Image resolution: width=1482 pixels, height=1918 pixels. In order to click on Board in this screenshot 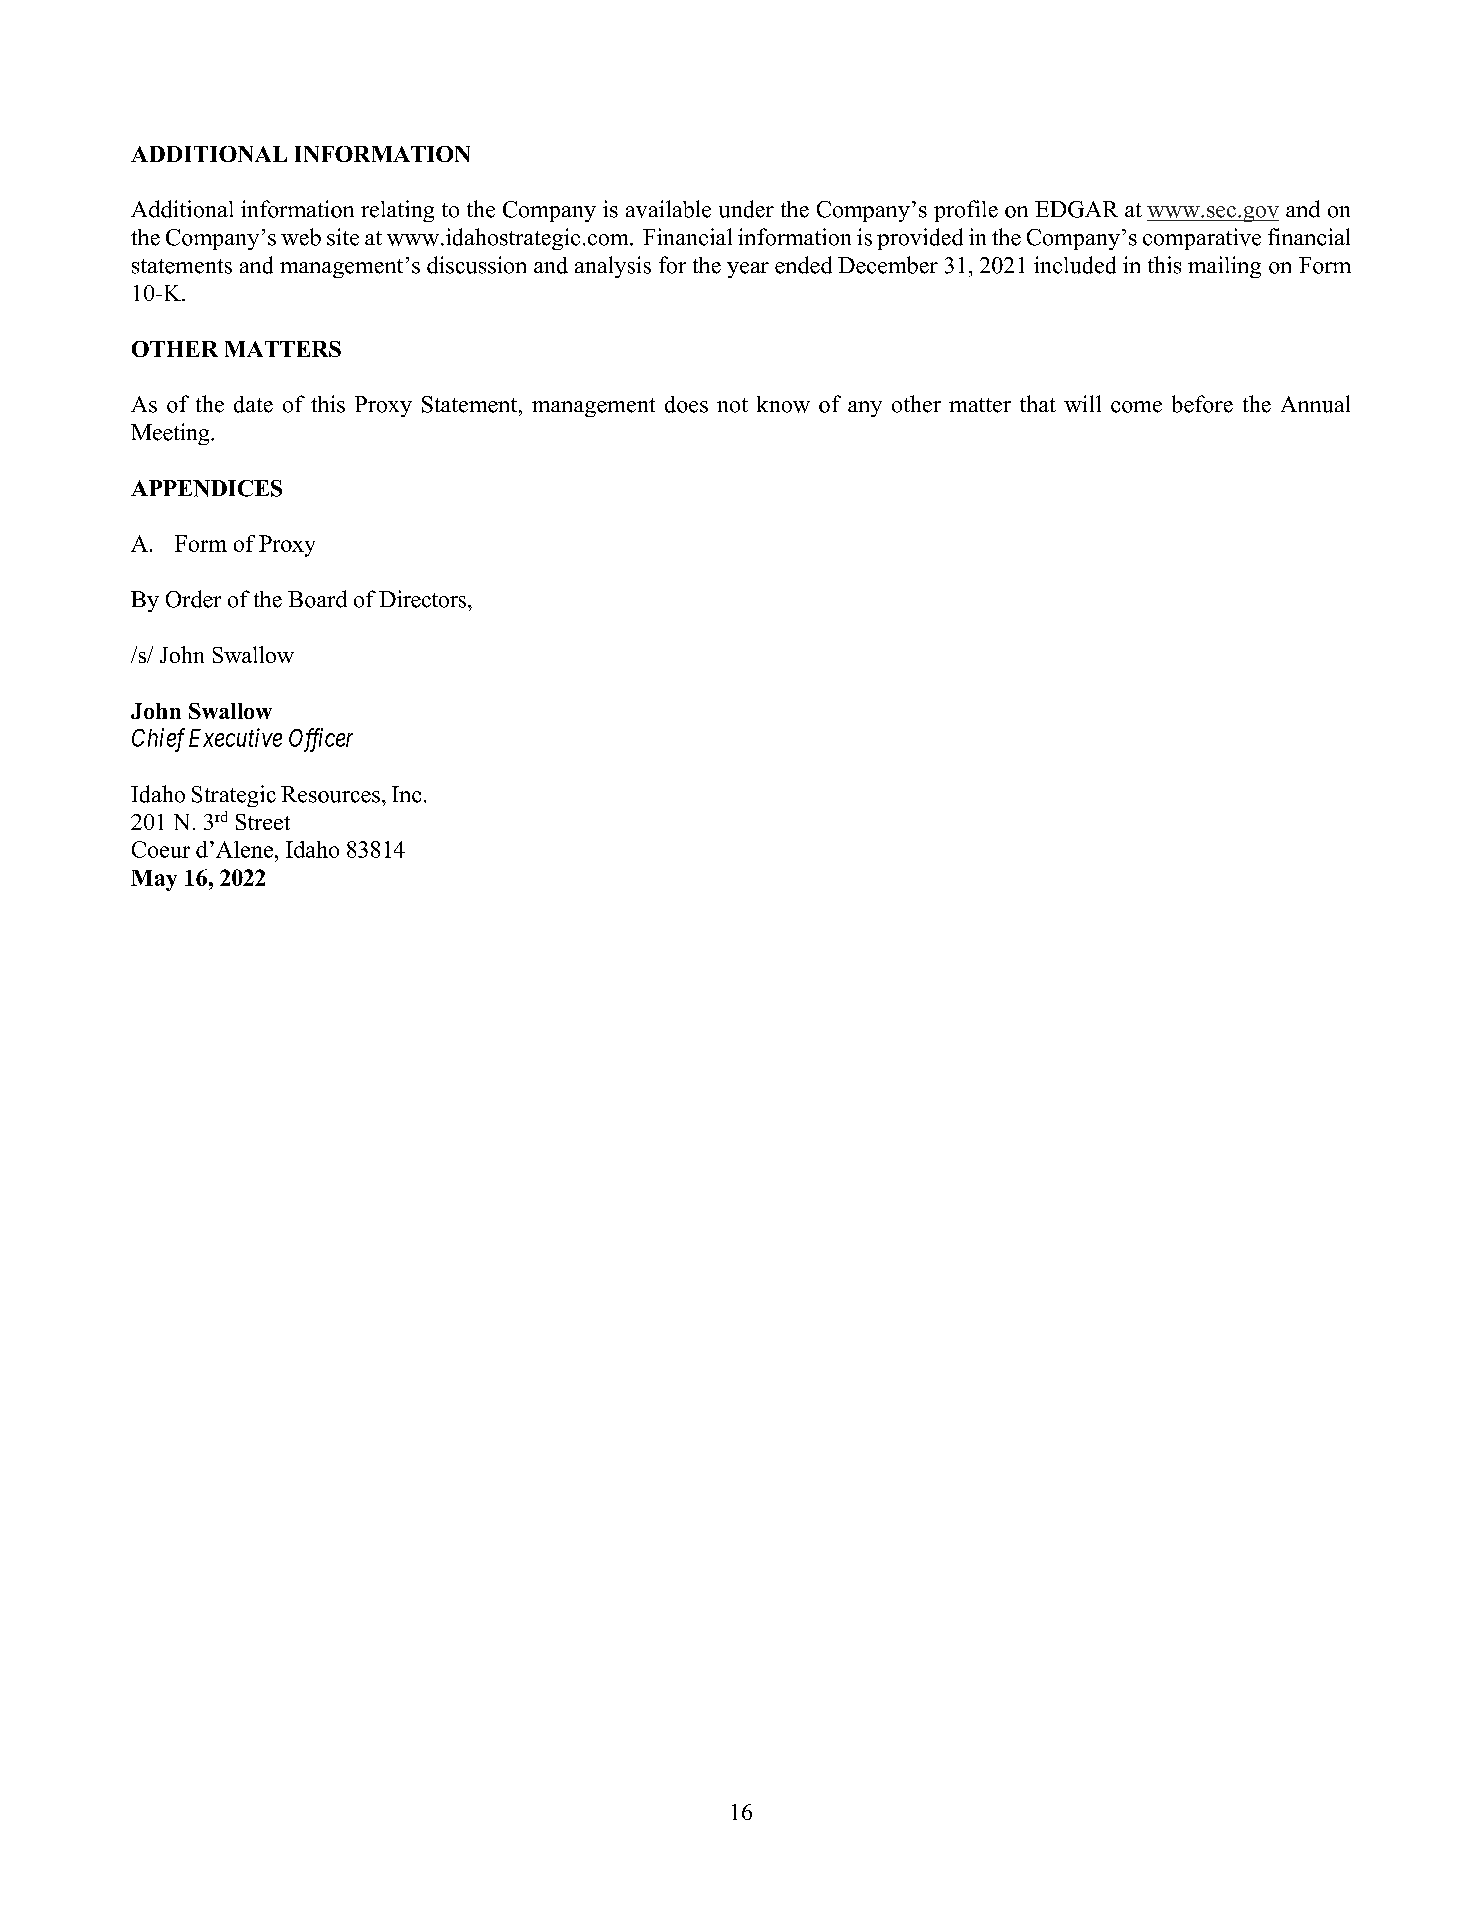, I will do `click(317, 599)`.
